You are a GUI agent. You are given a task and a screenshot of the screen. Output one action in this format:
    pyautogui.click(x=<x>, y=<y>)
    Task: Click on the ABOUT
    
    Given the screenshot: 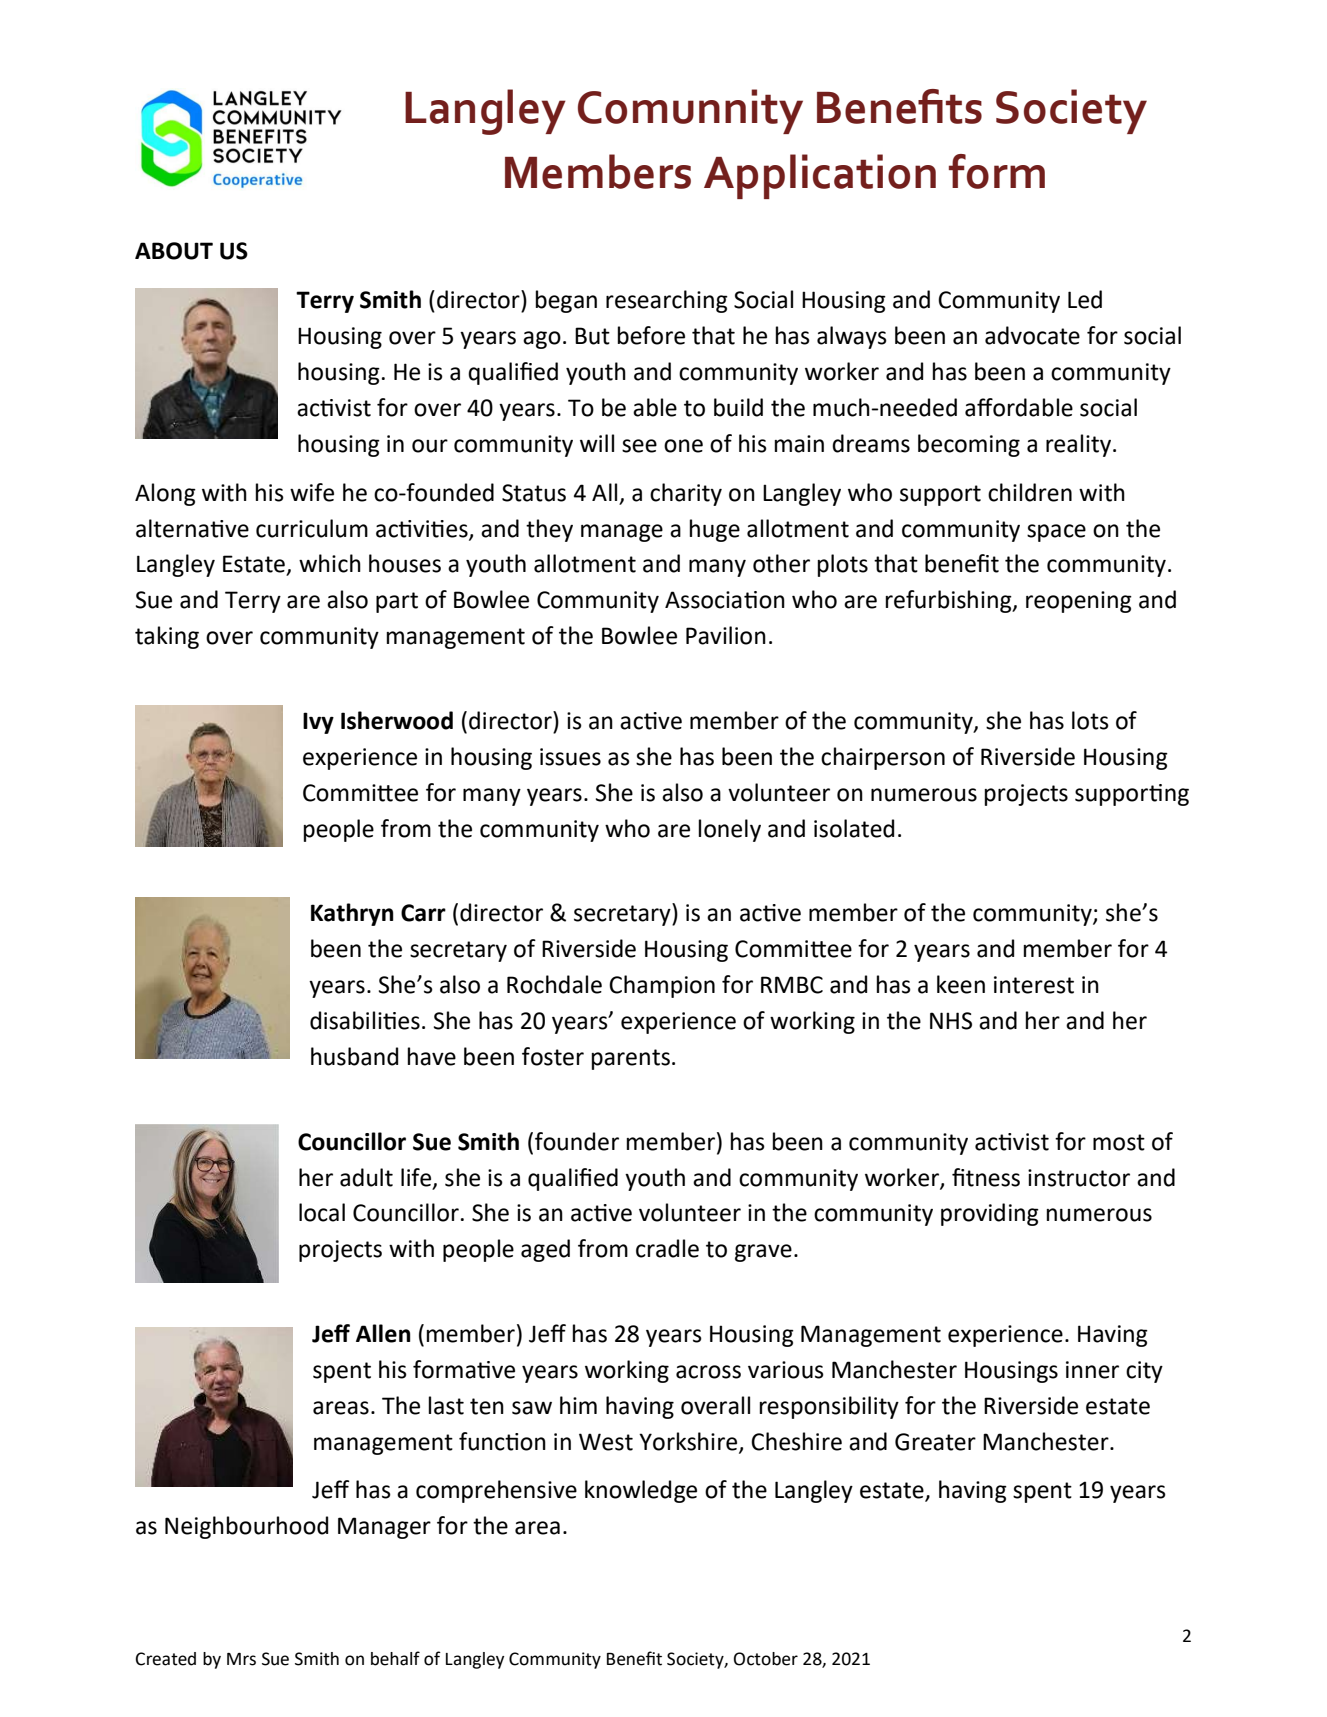 What is the action you would take?
    pyautogui.click(x=174, y=251)
